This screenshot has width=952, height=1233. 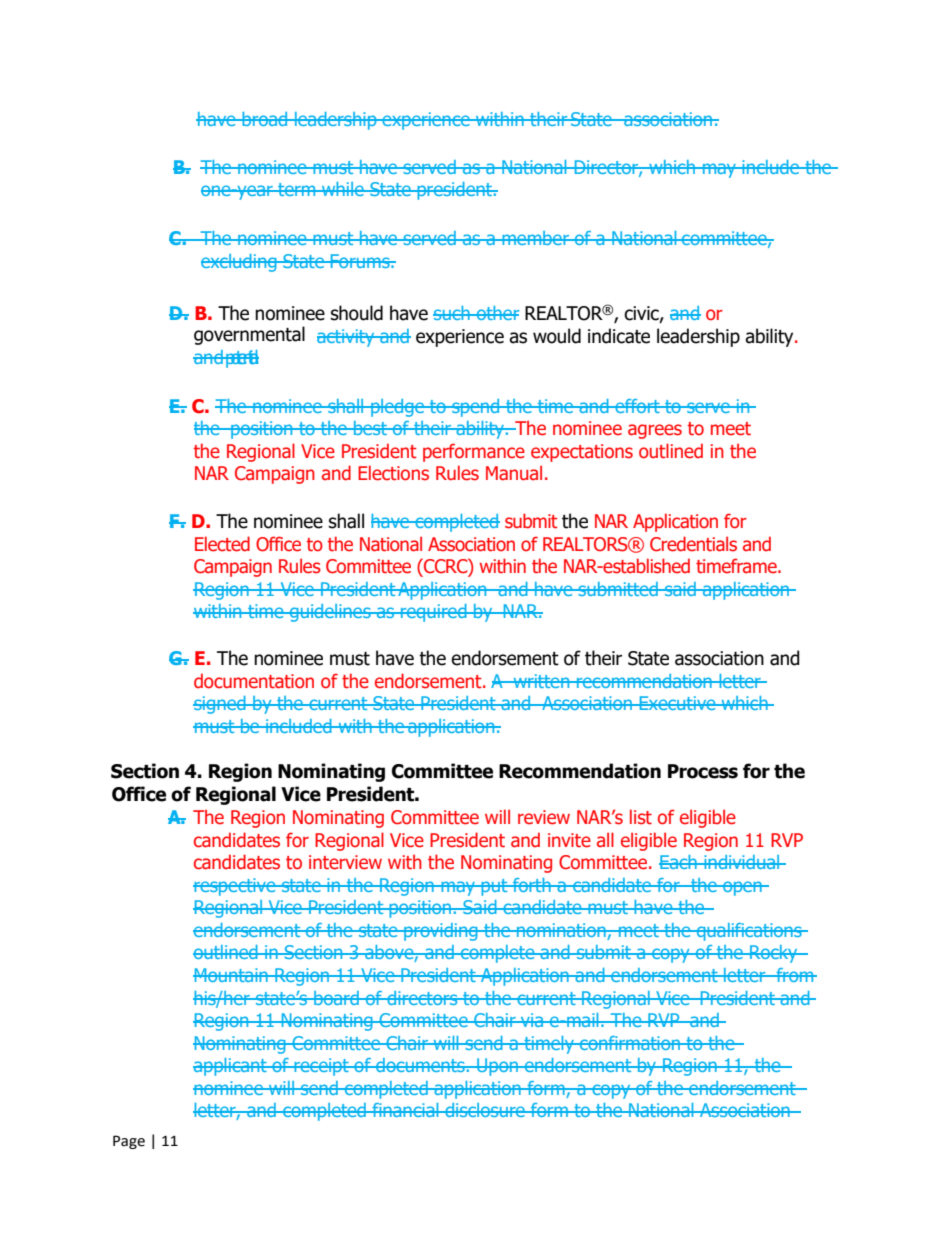 I want to click on member, so click(x=535, y=238).
